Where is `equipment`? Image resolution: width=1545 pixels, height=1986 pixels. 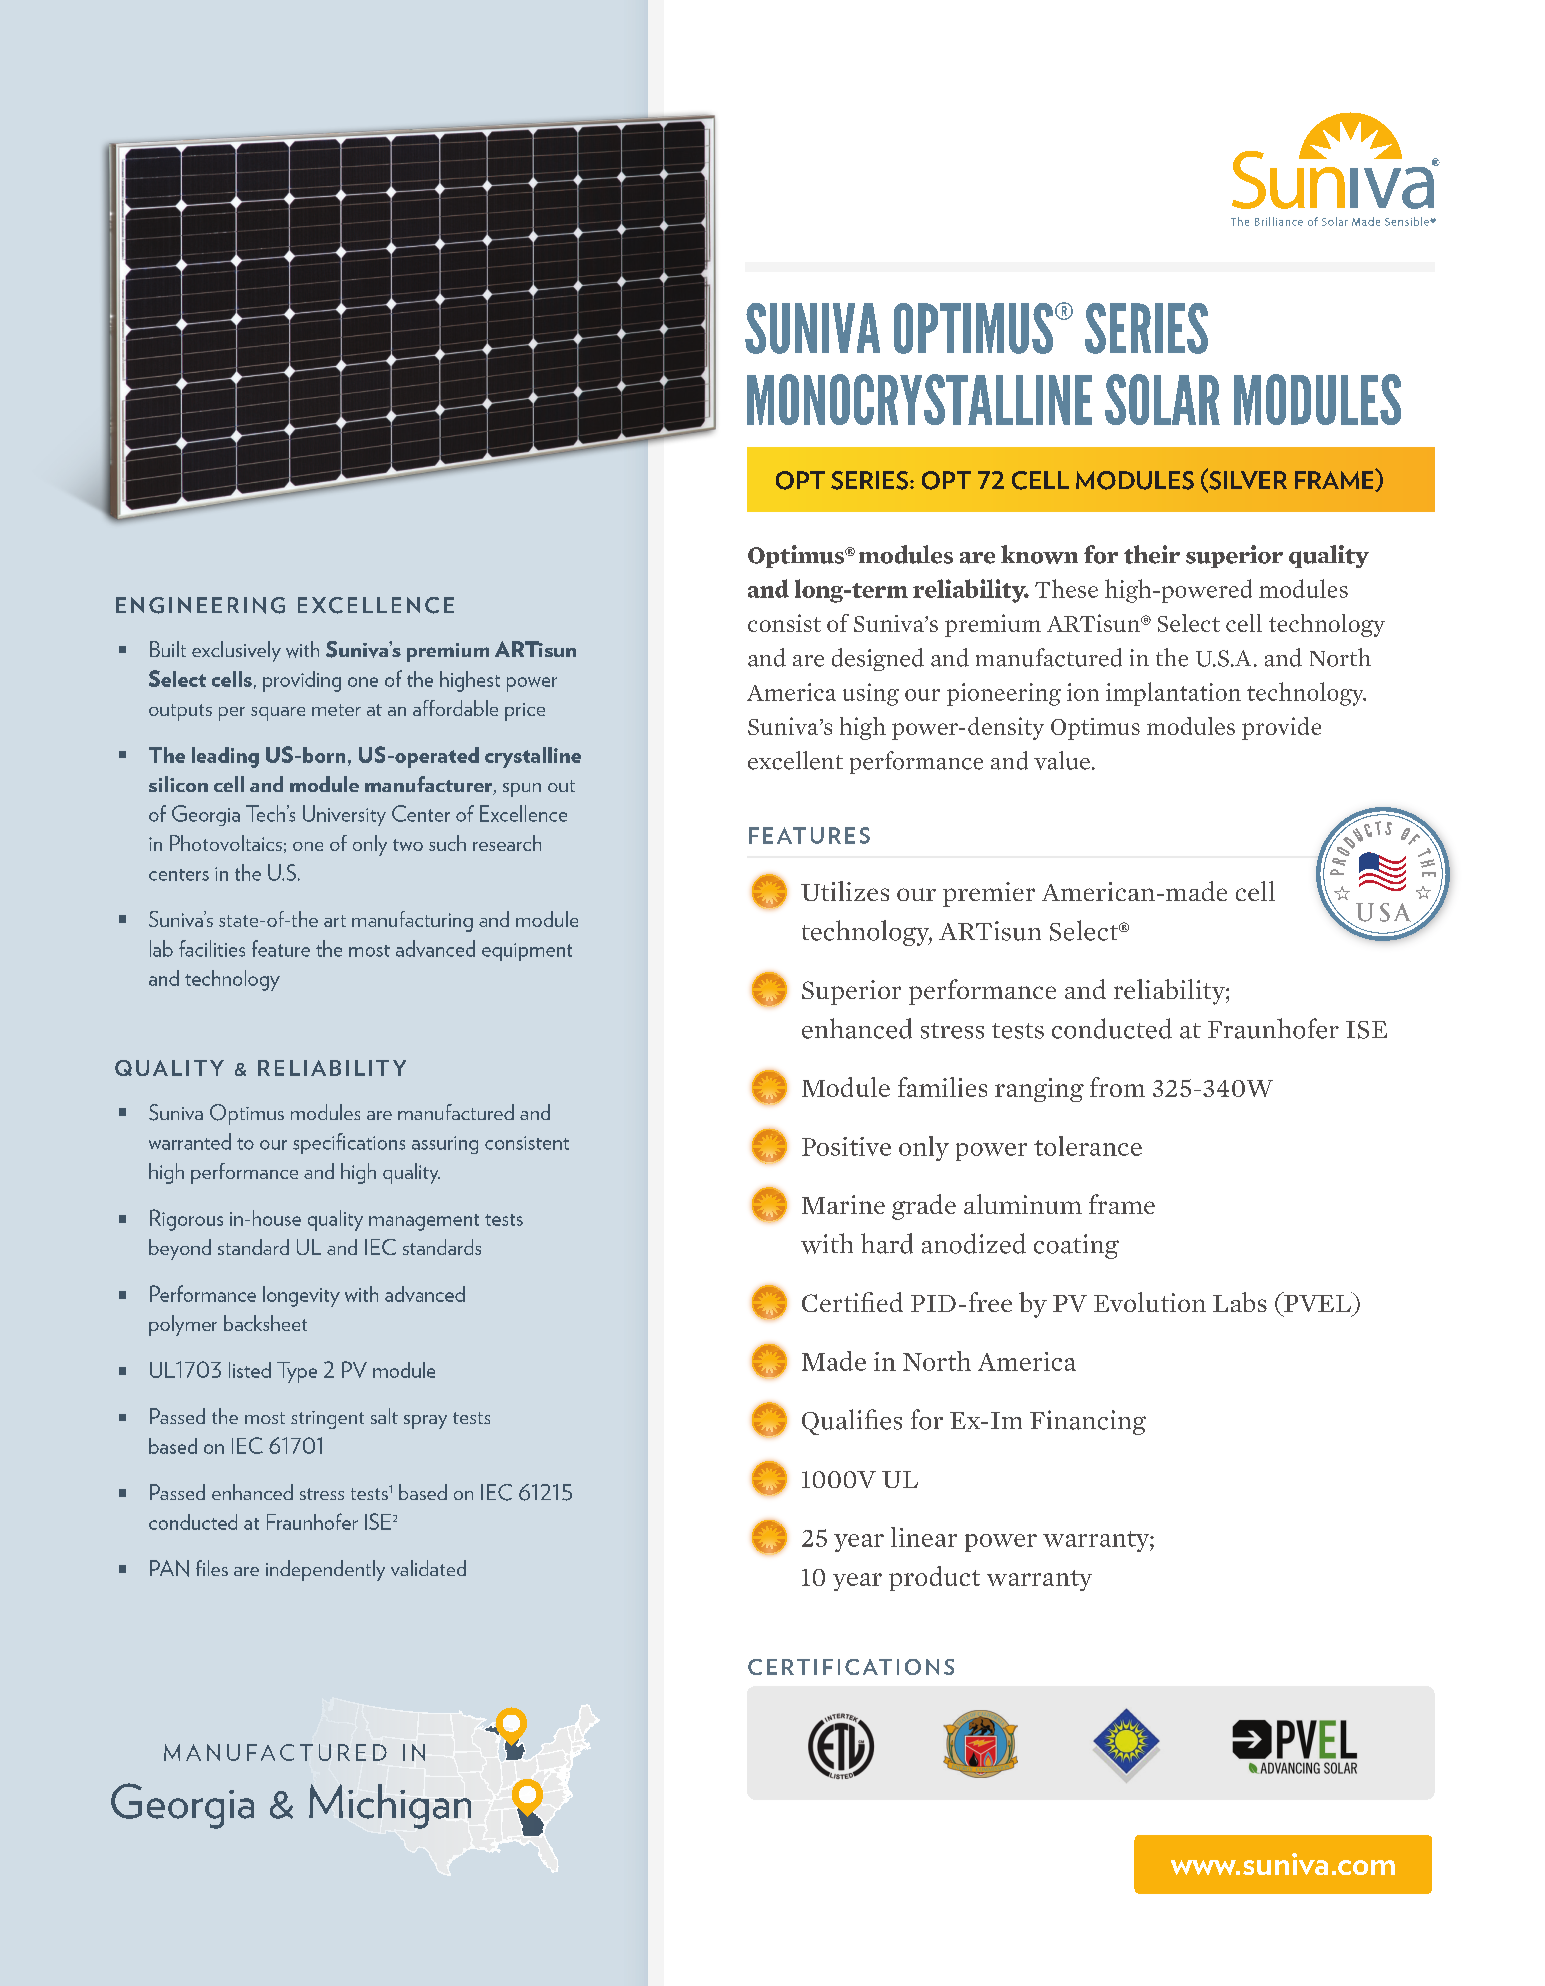
equipment is located at coordinates (527, 952).
